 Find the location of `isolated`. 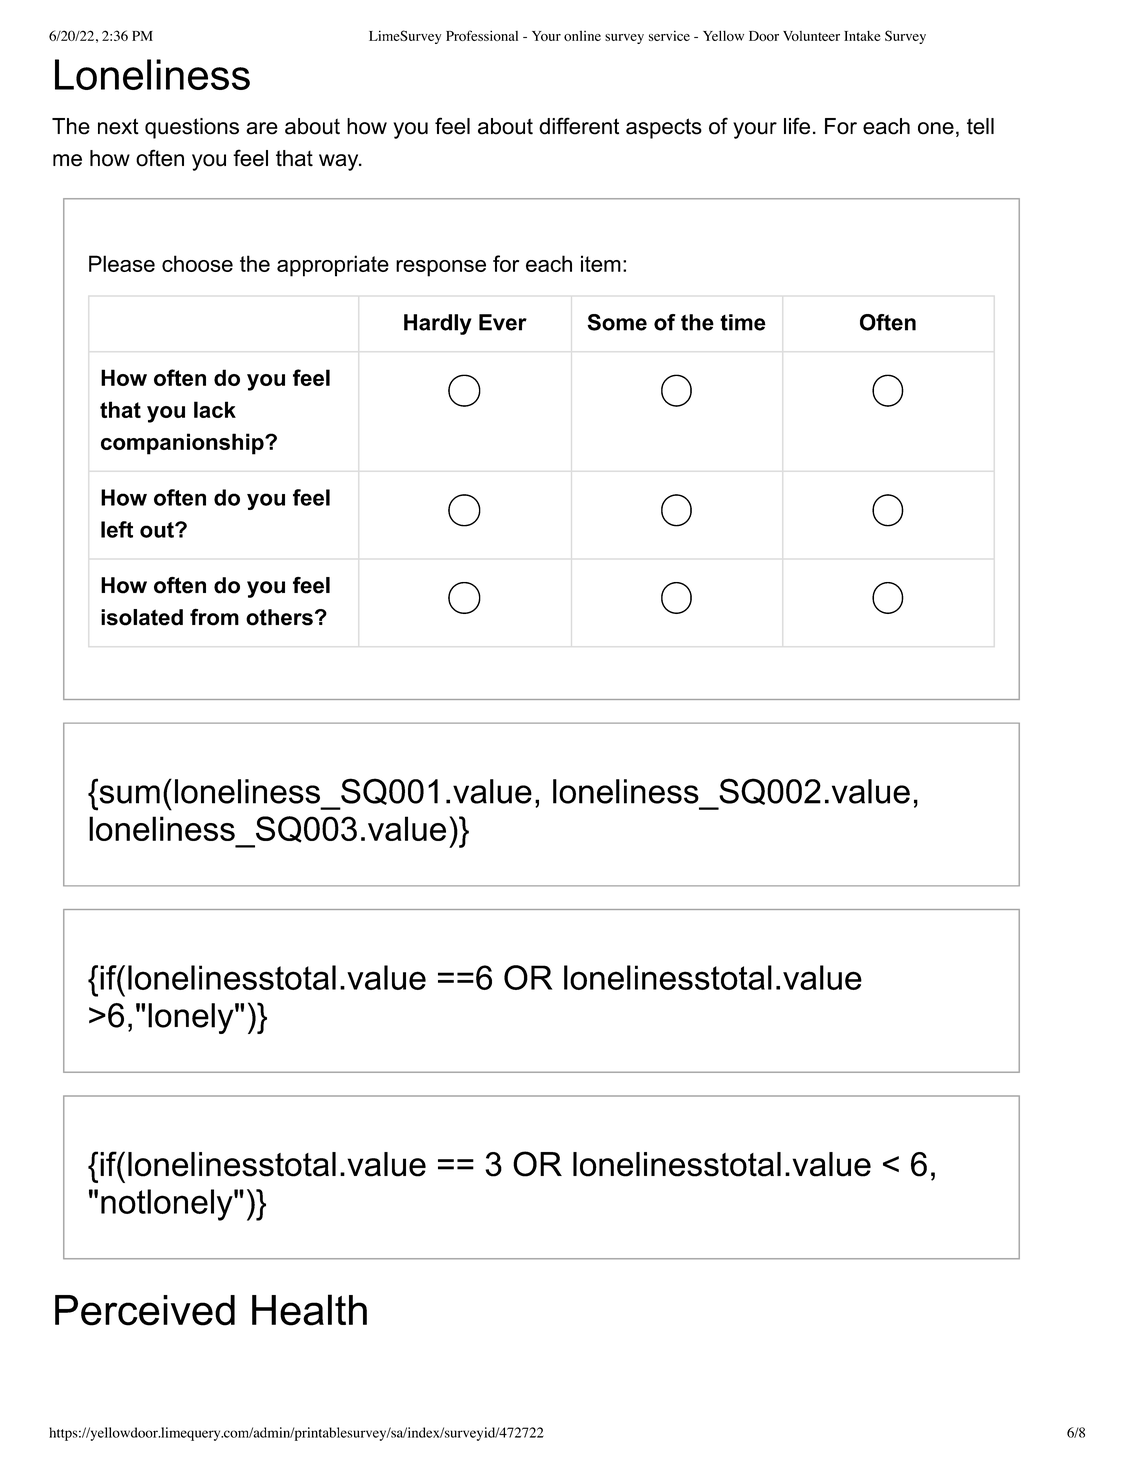

isolated is located at coordinates (142, 617).
